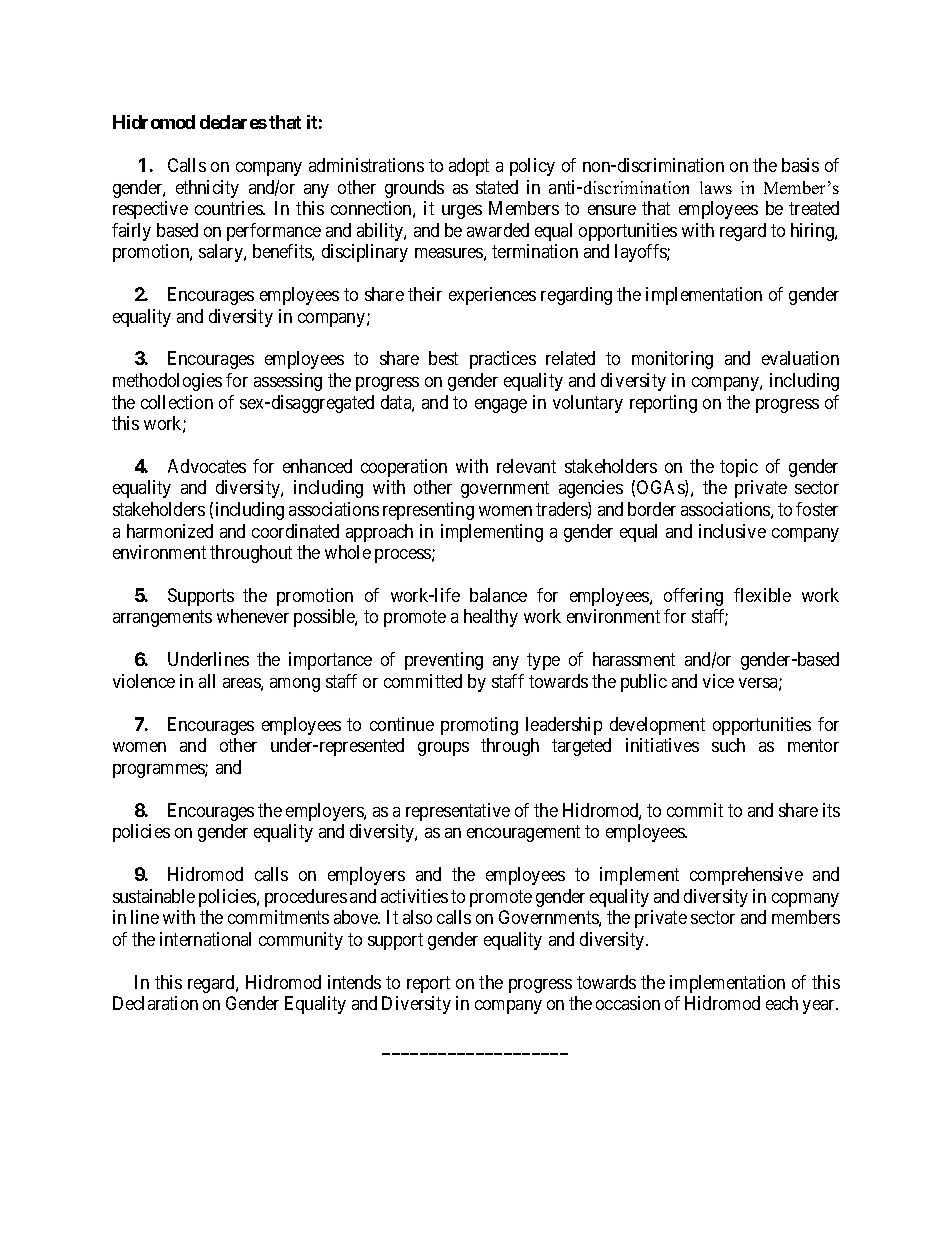 Image resolution: width=952 pixels, height=1233 pixels. Describe the element at coordinates (469, 167) in the image. I see `adopt` at that location.
